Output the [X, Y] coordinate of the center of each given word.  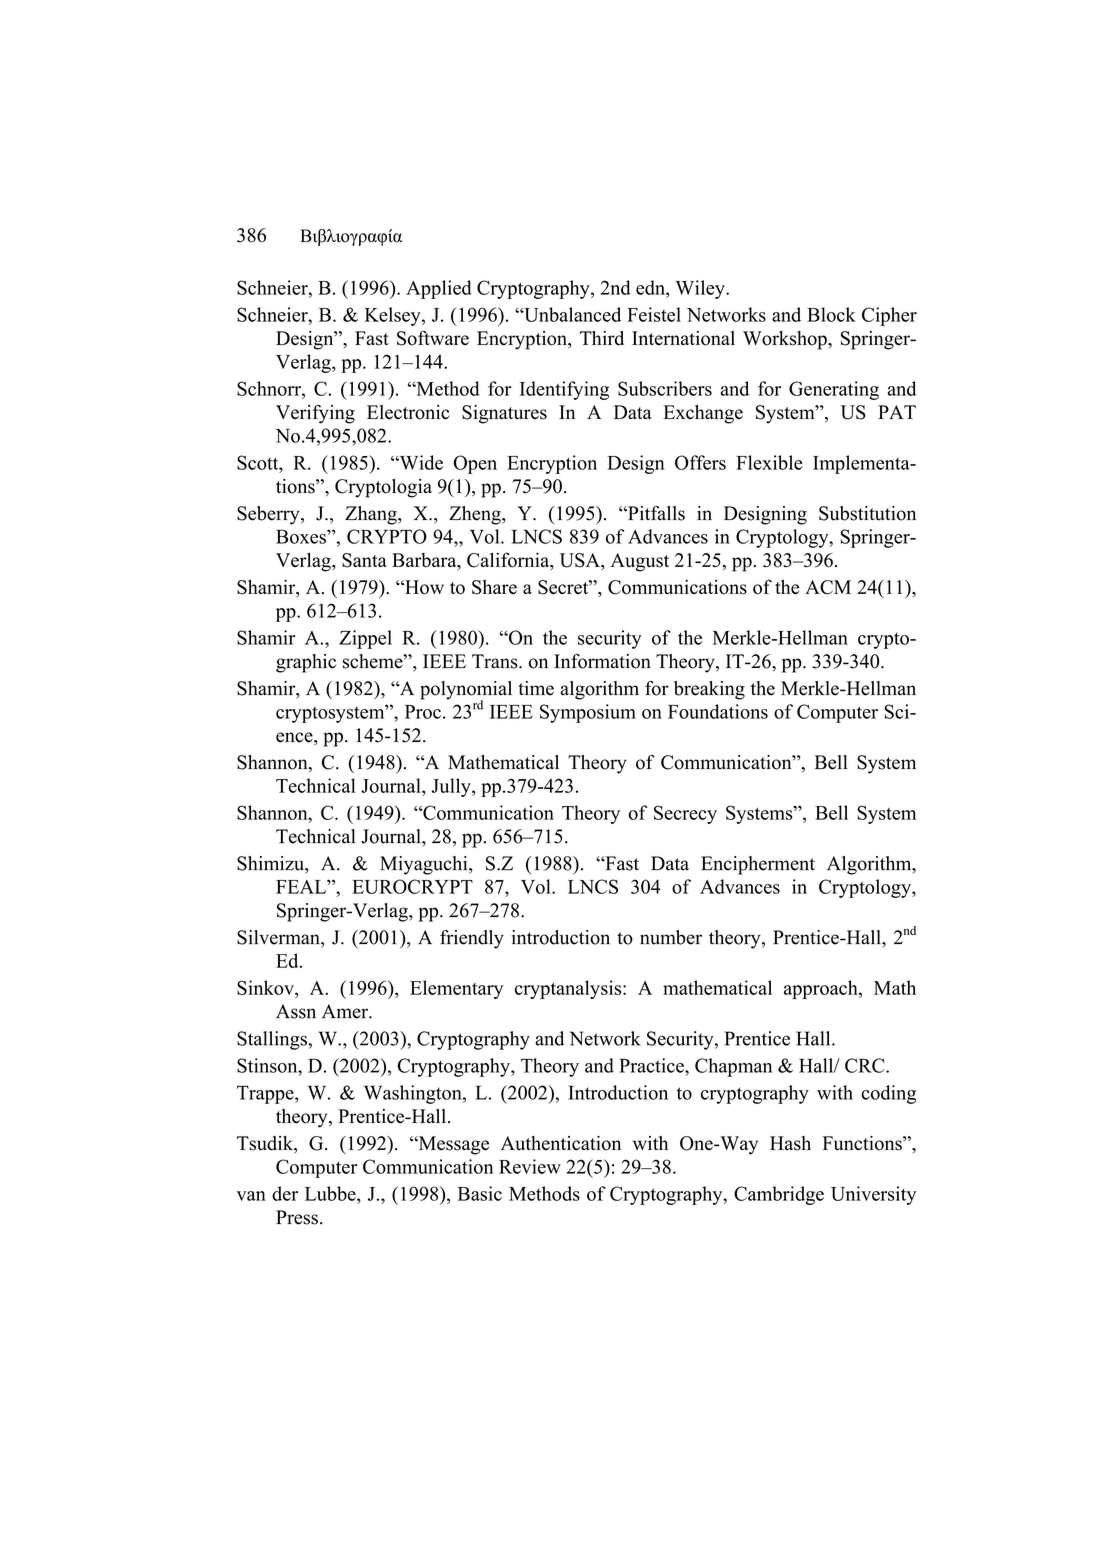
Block [831, 314]
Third [602, 338]
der [285, 1193]
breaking [709, 690]
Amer [346, 1011]
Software [433, 338]
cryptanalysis [569, 989]
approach [822, 989]
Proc [423, 712]
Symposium [588, 713]
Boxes [302, 536]
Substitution [867, 513]
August [640, 562]
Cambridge [779, 1195]
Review [530, 1166]
